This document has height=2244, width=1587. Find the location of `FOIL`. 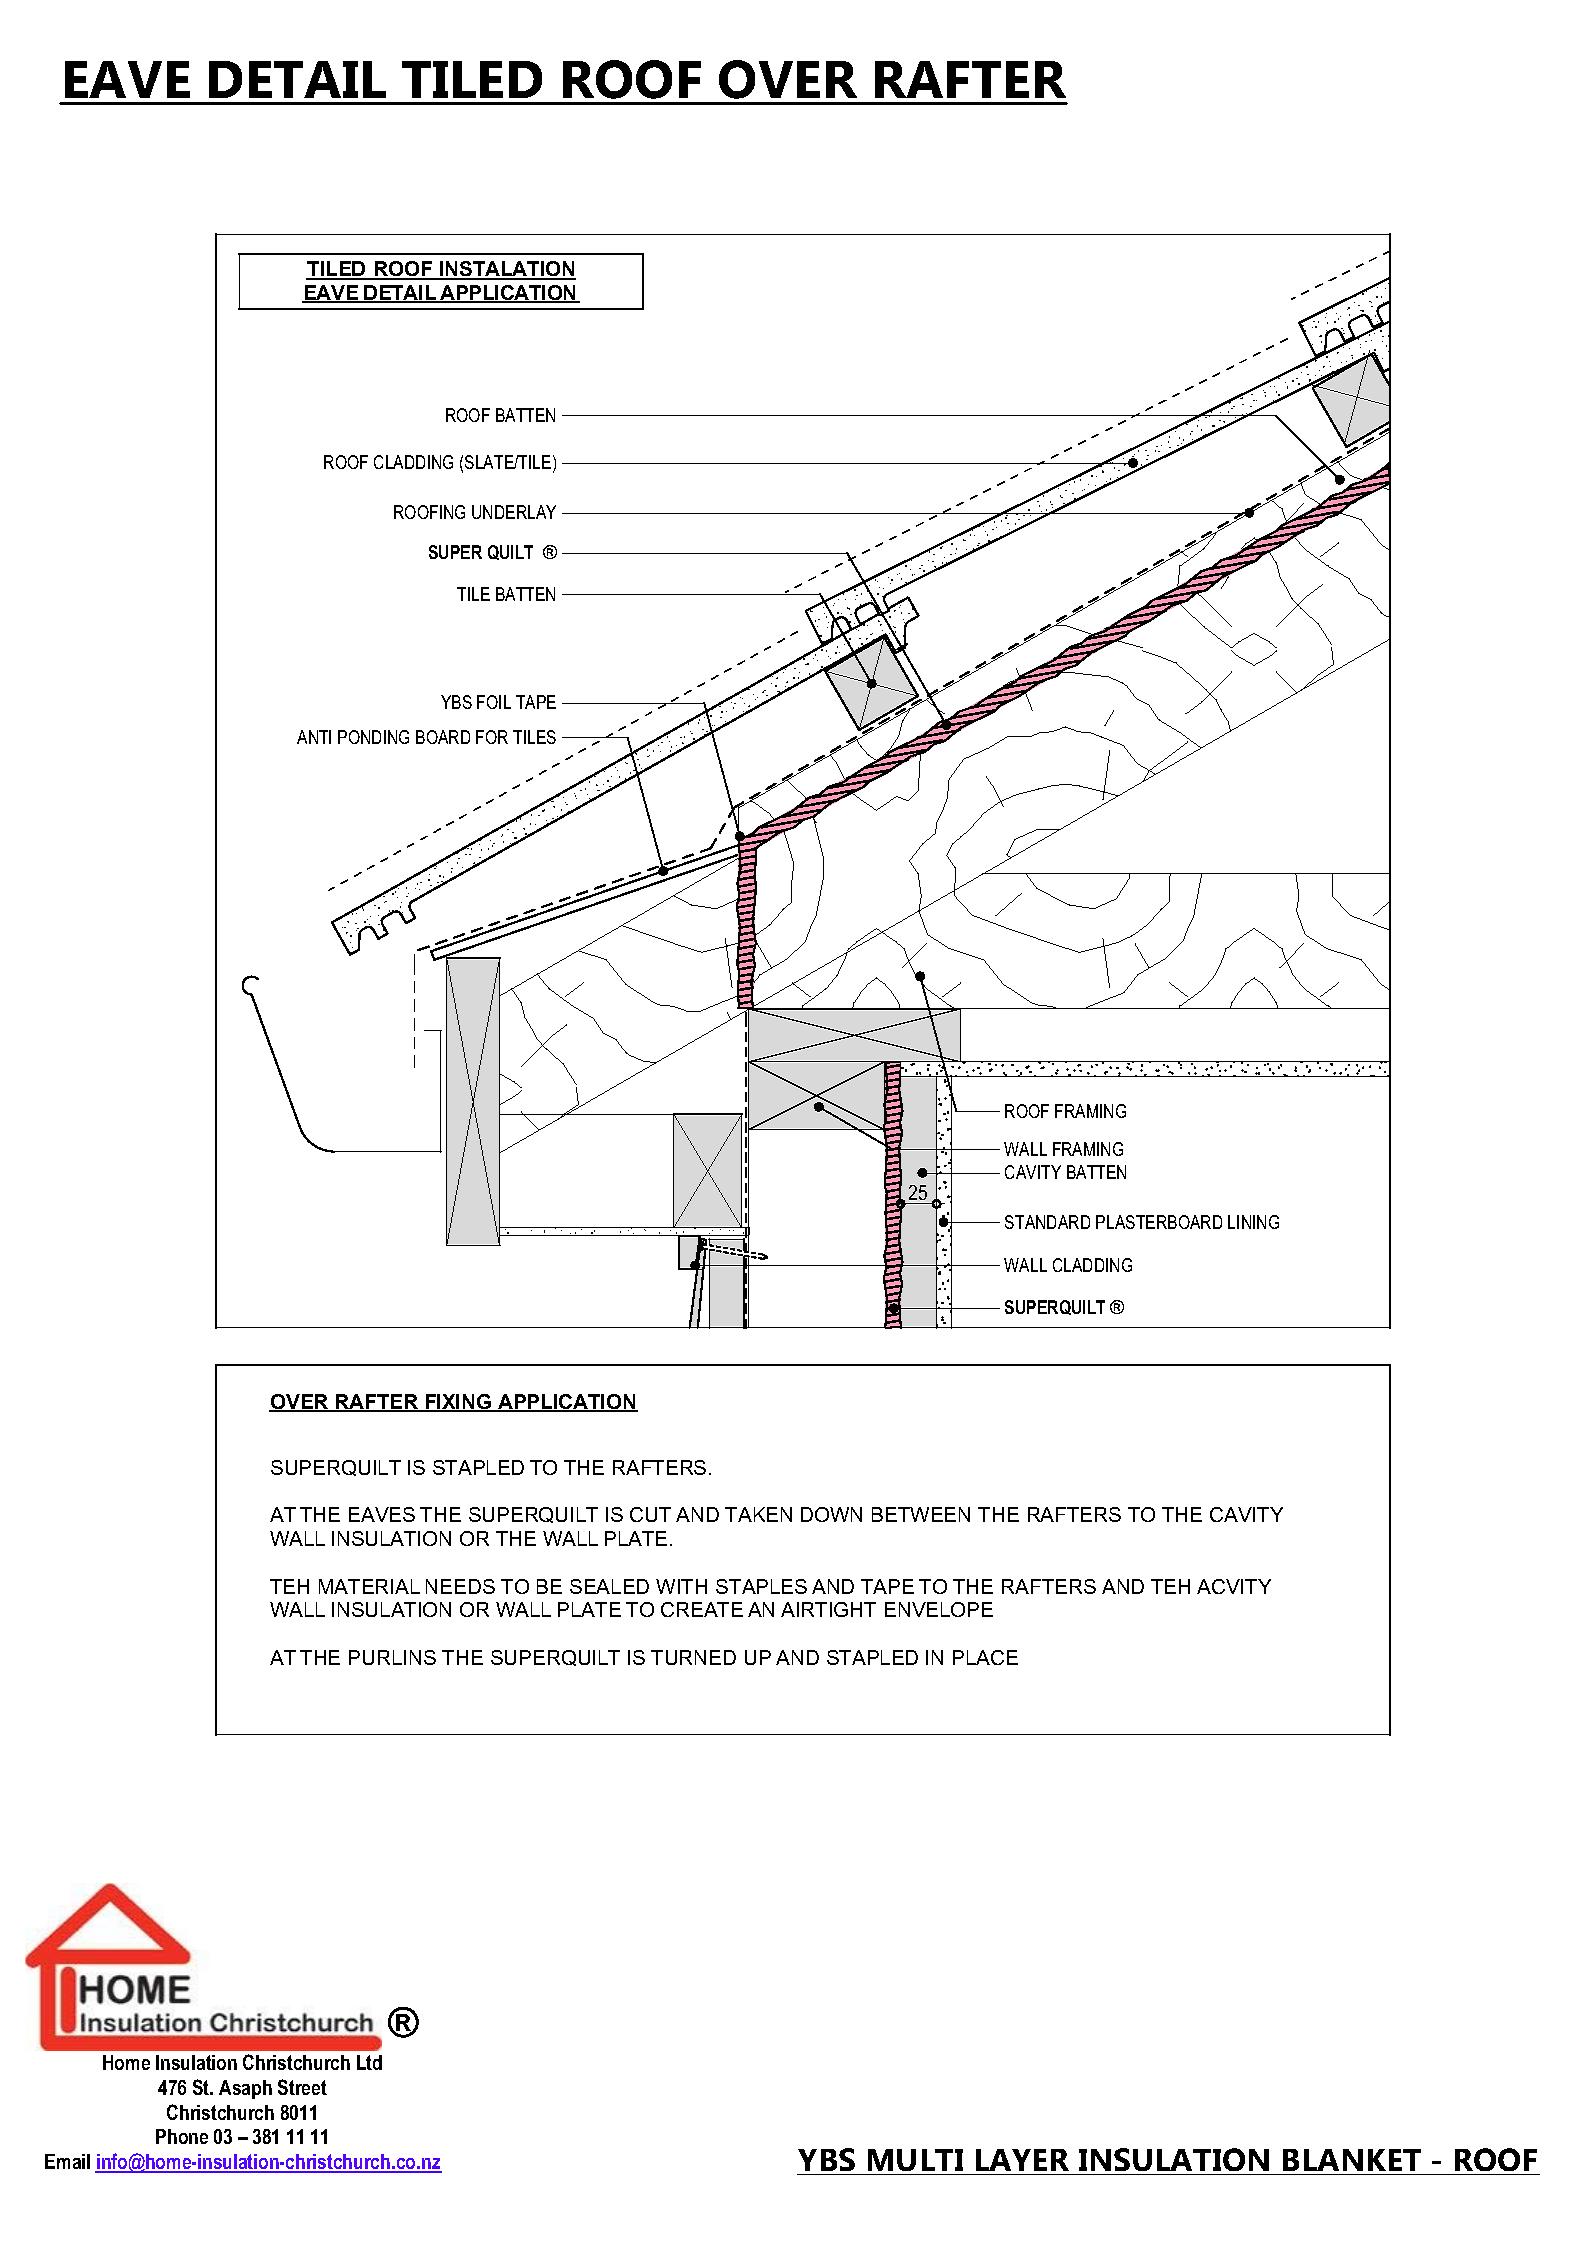

FOIL is located at coordinates (494, 702).
